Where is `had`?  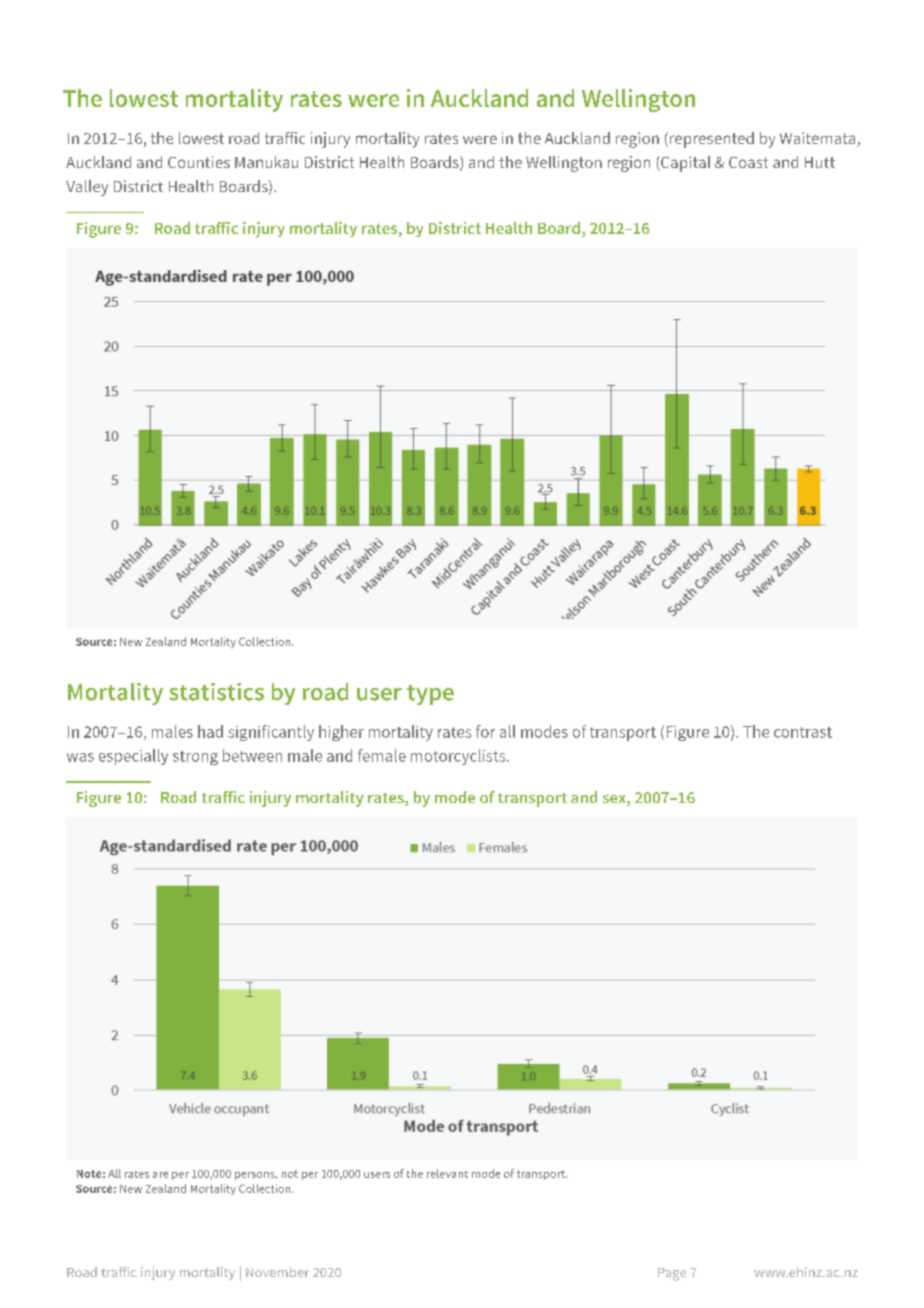
had is located at coordinates (210, 731).
